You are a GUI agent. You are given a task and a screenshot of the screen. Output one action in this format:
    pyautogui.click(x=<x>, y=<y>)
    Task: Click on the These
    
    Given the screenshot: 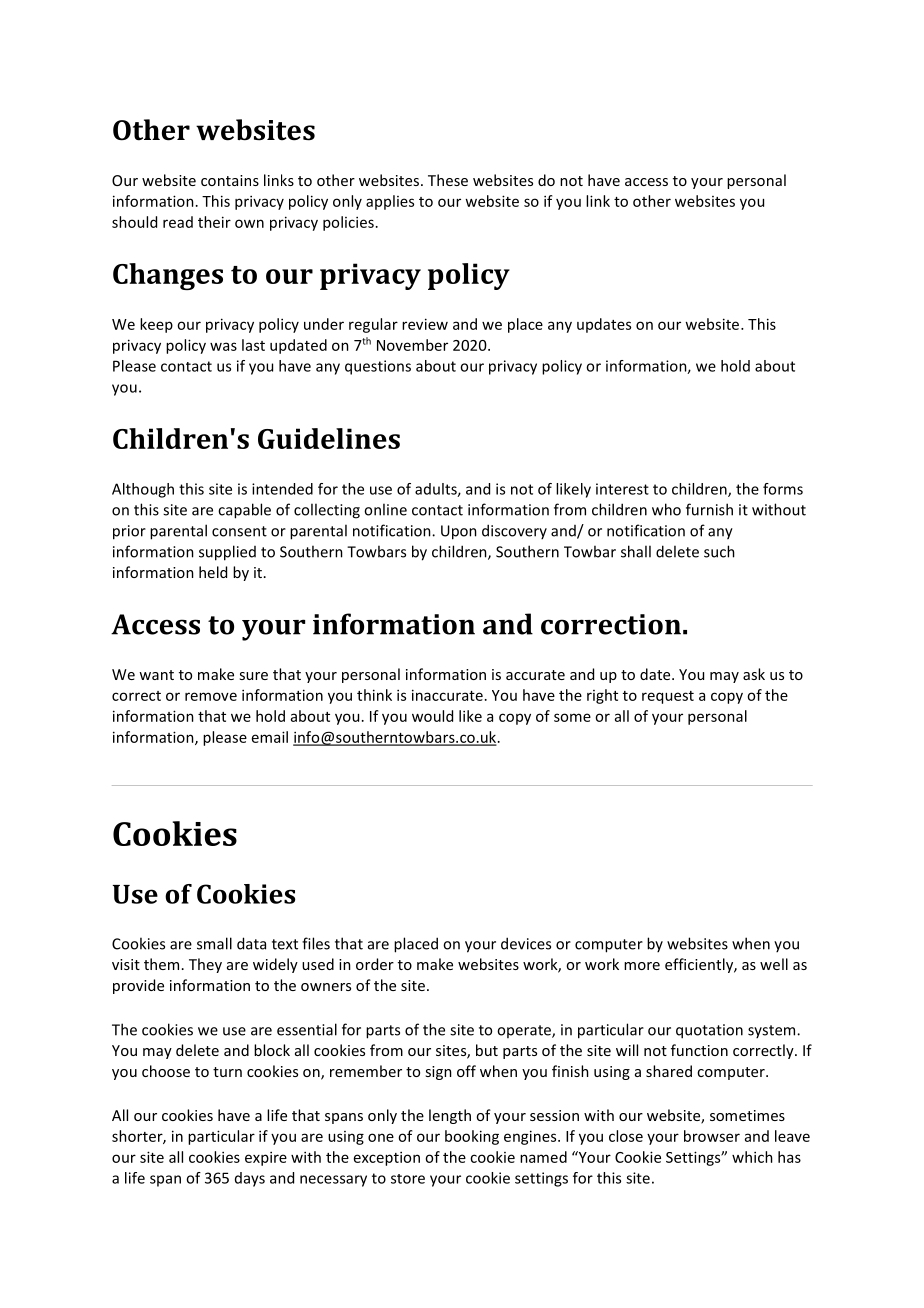 What is the action you would take?
    pyautogui.click(x=448, y=180)
